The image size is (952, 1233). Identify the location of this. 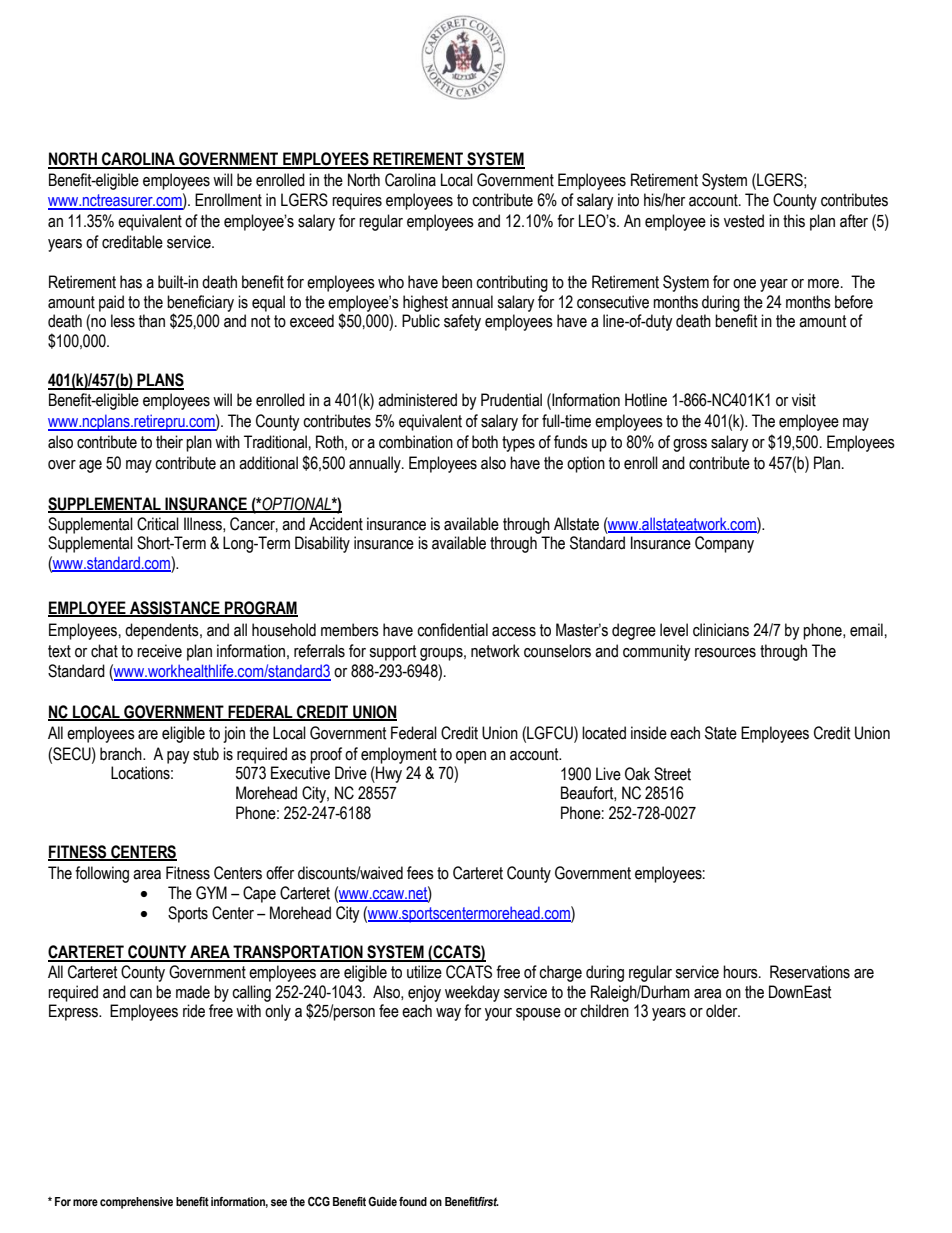
(794, 221).
